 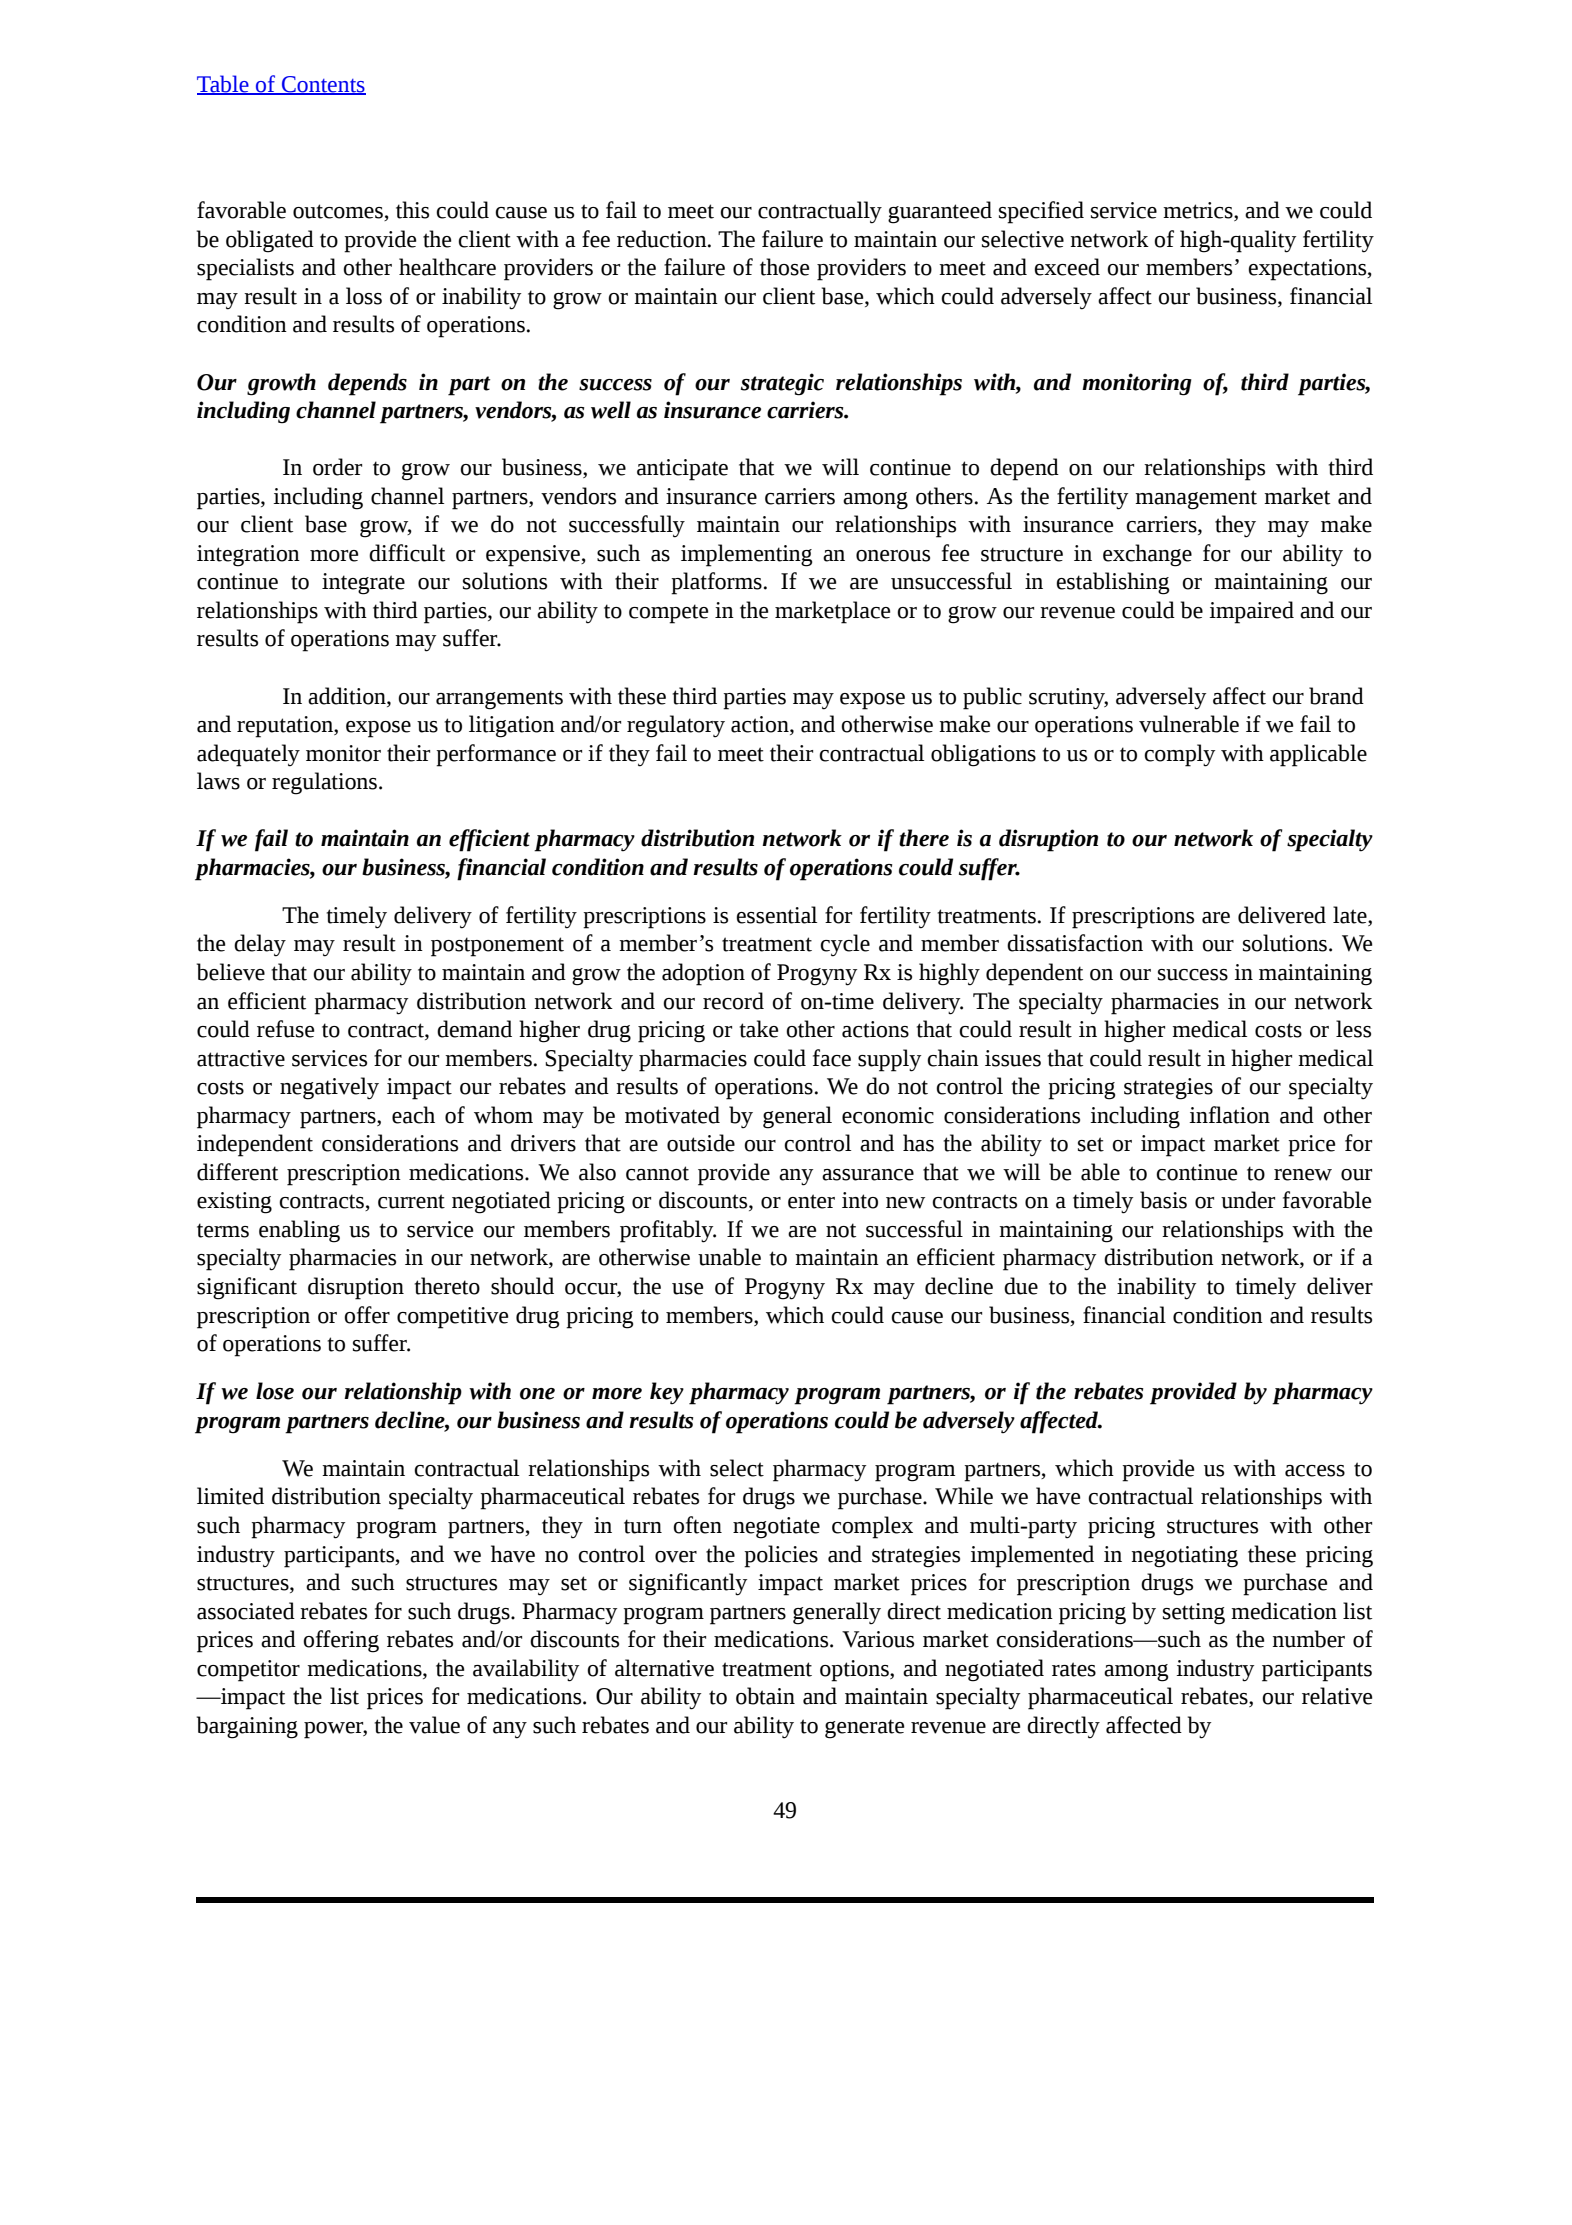 I want to click on order, so click(x=337, y=467).
